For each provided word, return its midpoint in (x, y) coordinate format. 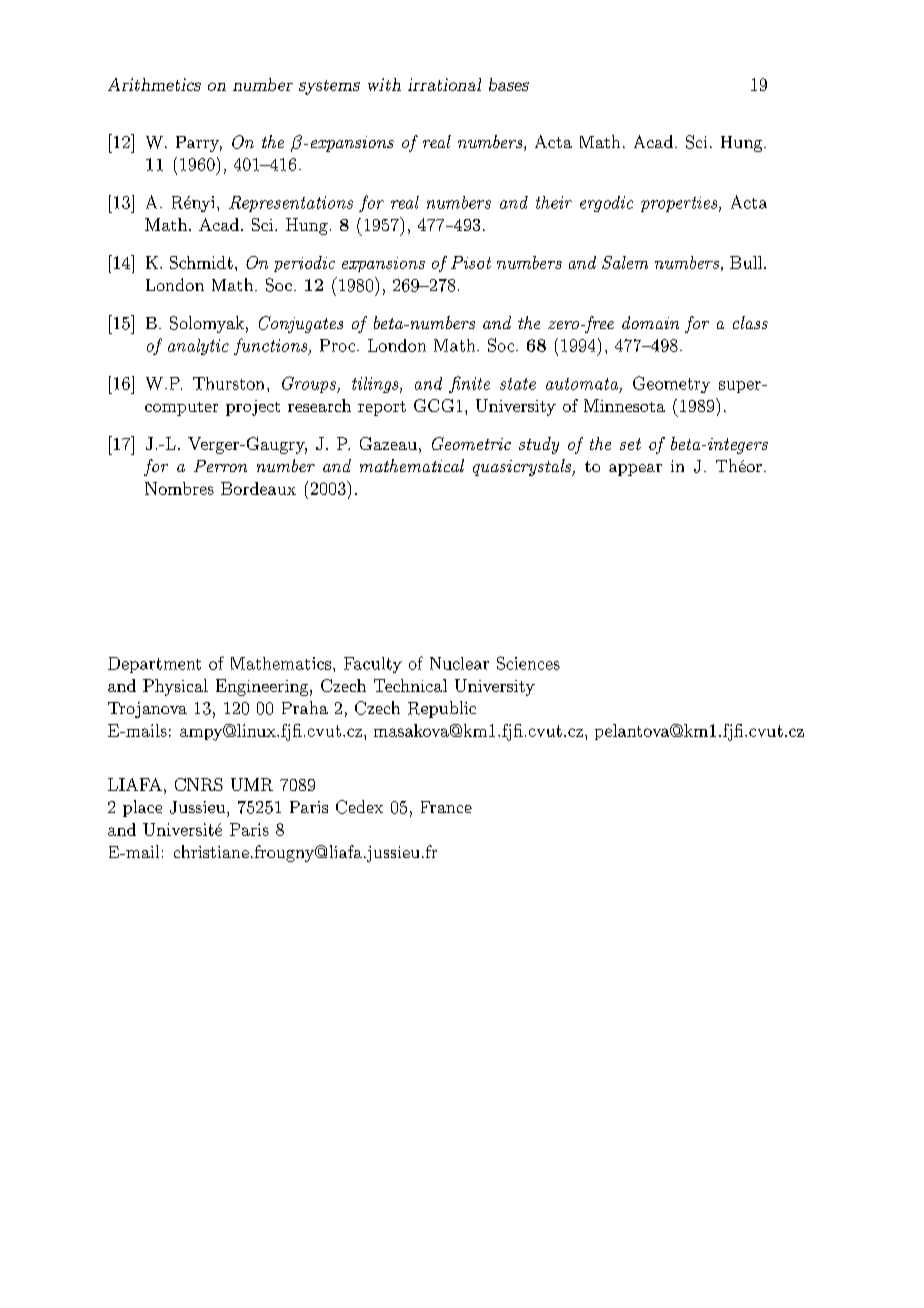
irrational (444, 84)
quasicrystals (523, 467)
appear (635, 470)
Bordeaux (258, 488)
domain (650, 322)
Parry (199, 144)
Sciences (528, 663)
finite (469, 384)
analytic (198, 347)
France (446, 807)
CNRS (199, 784)
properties (680, 204)
